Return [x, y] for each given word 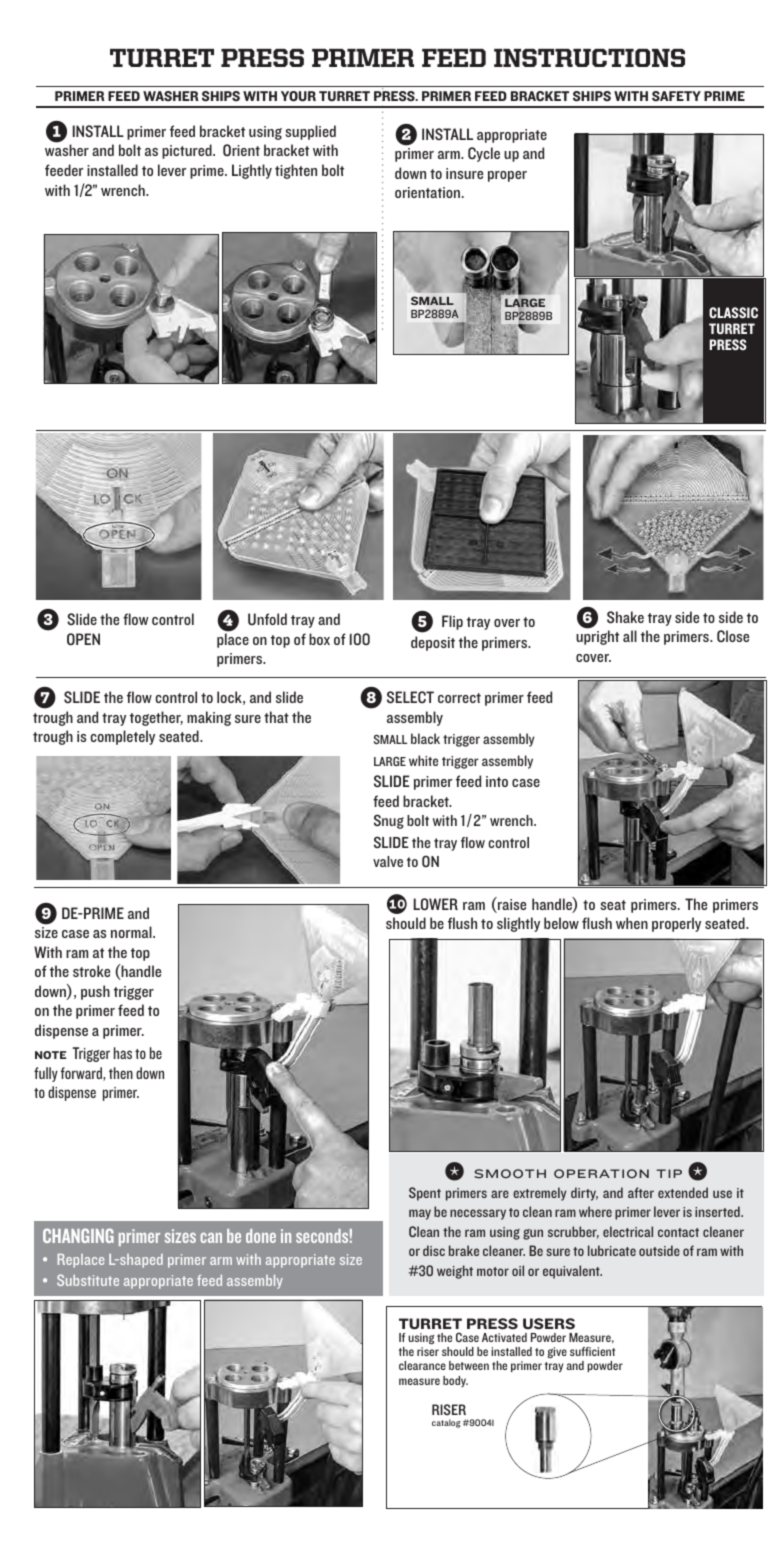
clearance [422, 1365]
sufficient [592, 1351]
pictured [188, 151]
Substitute [88, 1280]
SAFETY [676, 96]
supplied [310, 132]
